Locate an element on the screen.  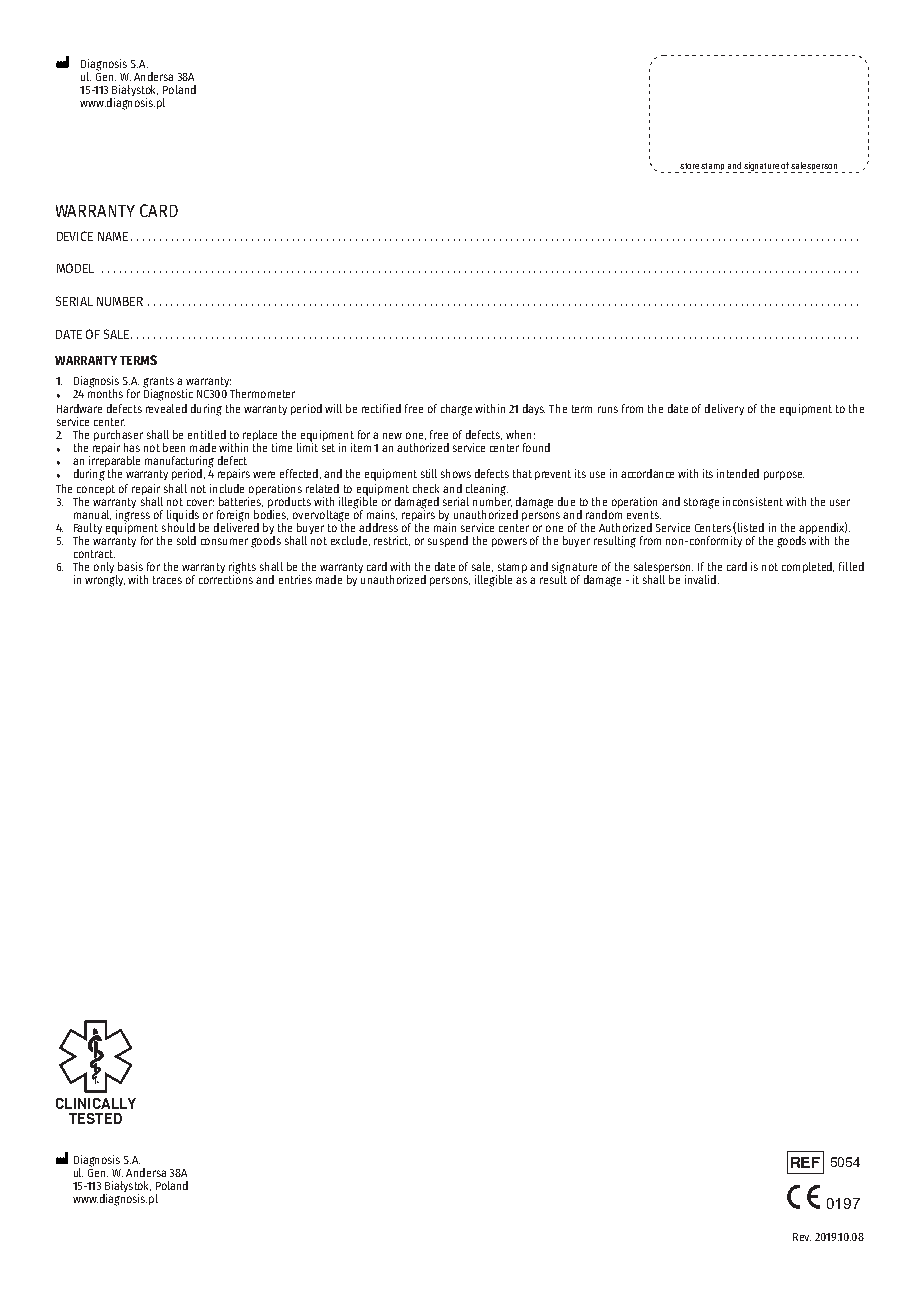
NAME is located at coordinates (113, 236).
